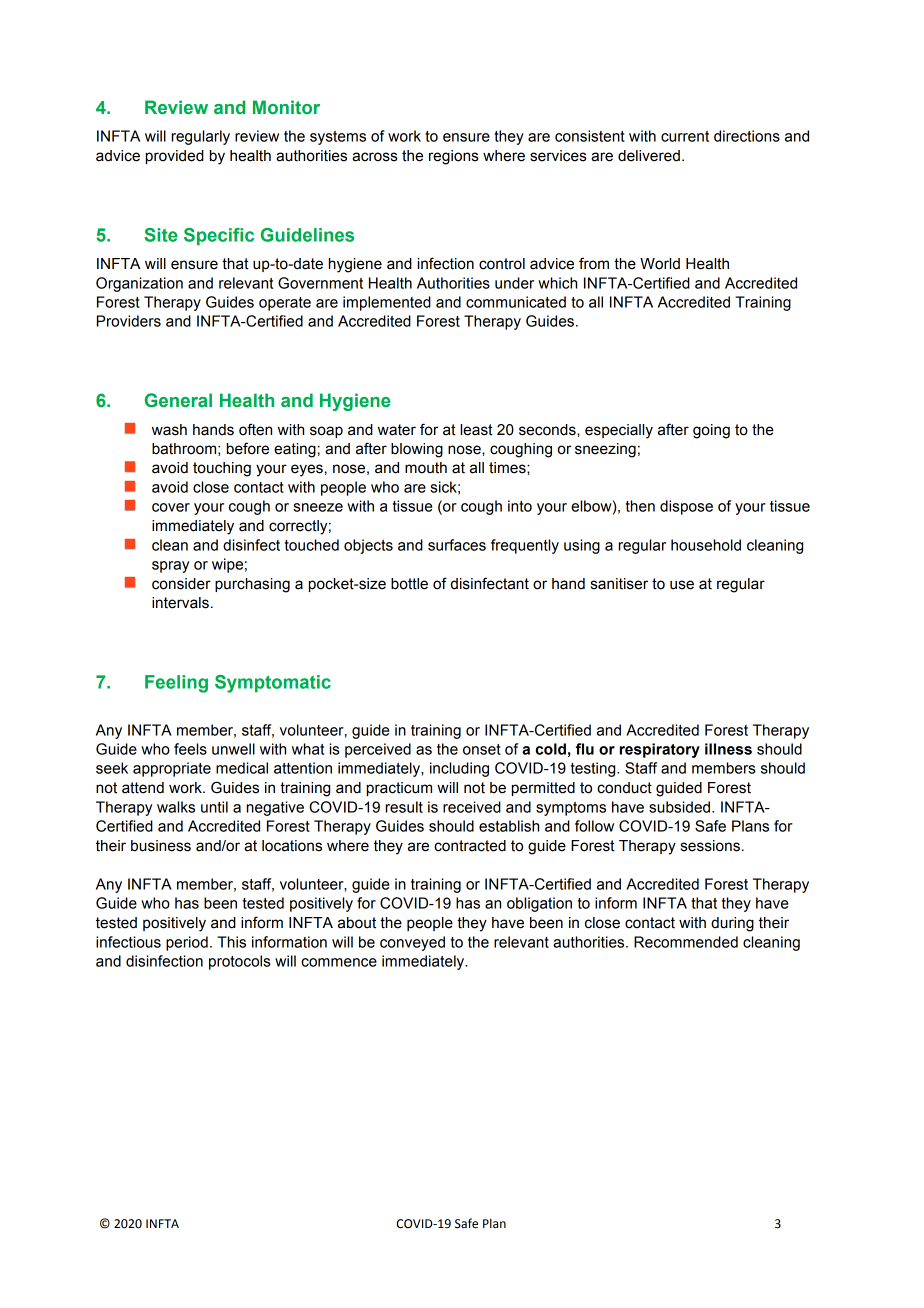 This image has width=924, height=1308. What do you see at coordinates (457, 545) in the image?
I see `surfaces` at bounding box center [457, 545].
